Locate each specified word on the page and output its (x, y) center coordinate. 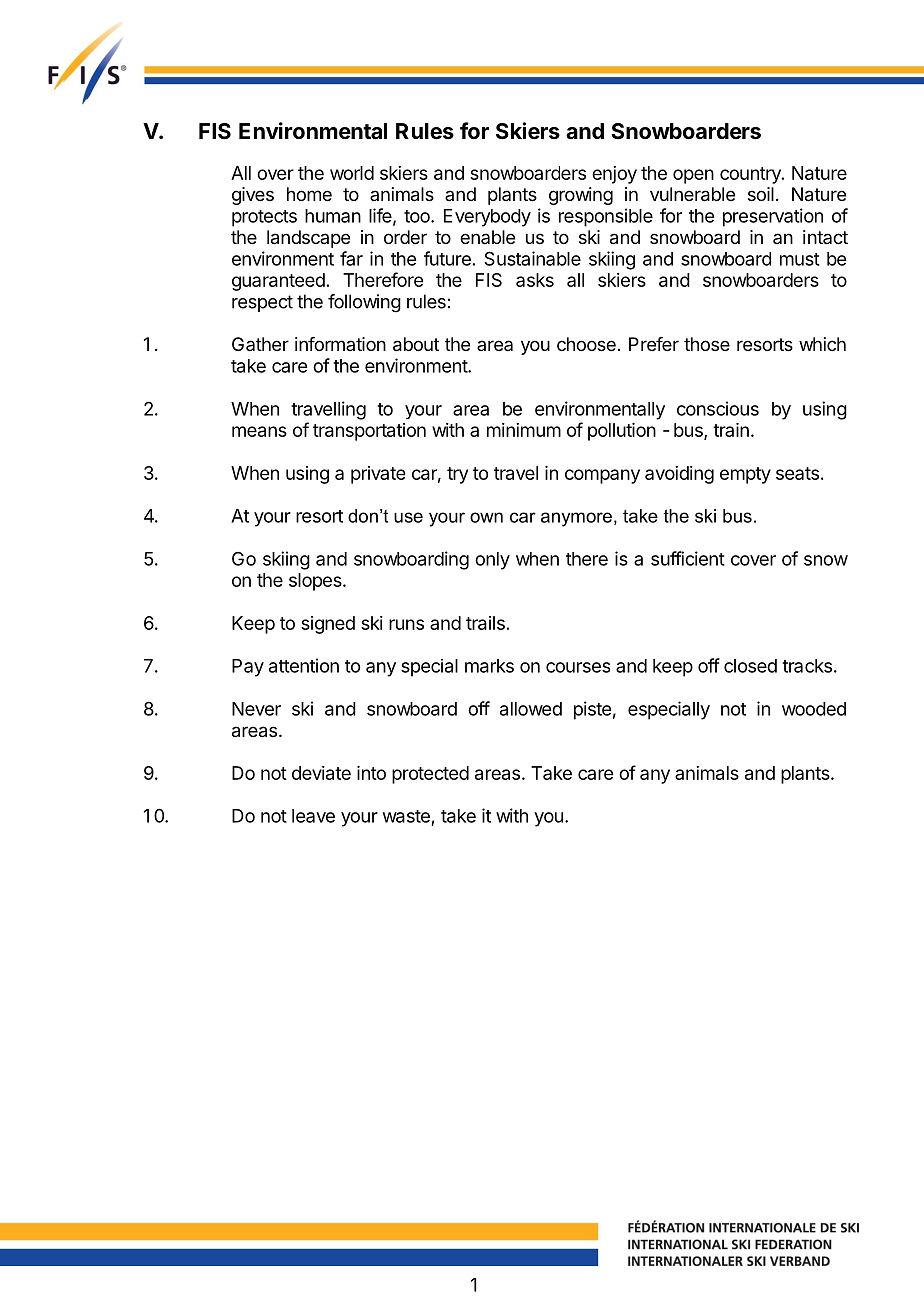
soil (761, 194)
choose (586, 344)
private (378, 475)
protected (430, 775)
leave (313, 816)
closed (750, 666)
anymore (576, 519)
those (707, 344)
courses (578, 667)
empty (745, 475)
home (309, 194)
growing (581, 196)
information (340, 344)
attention (304, 665)
